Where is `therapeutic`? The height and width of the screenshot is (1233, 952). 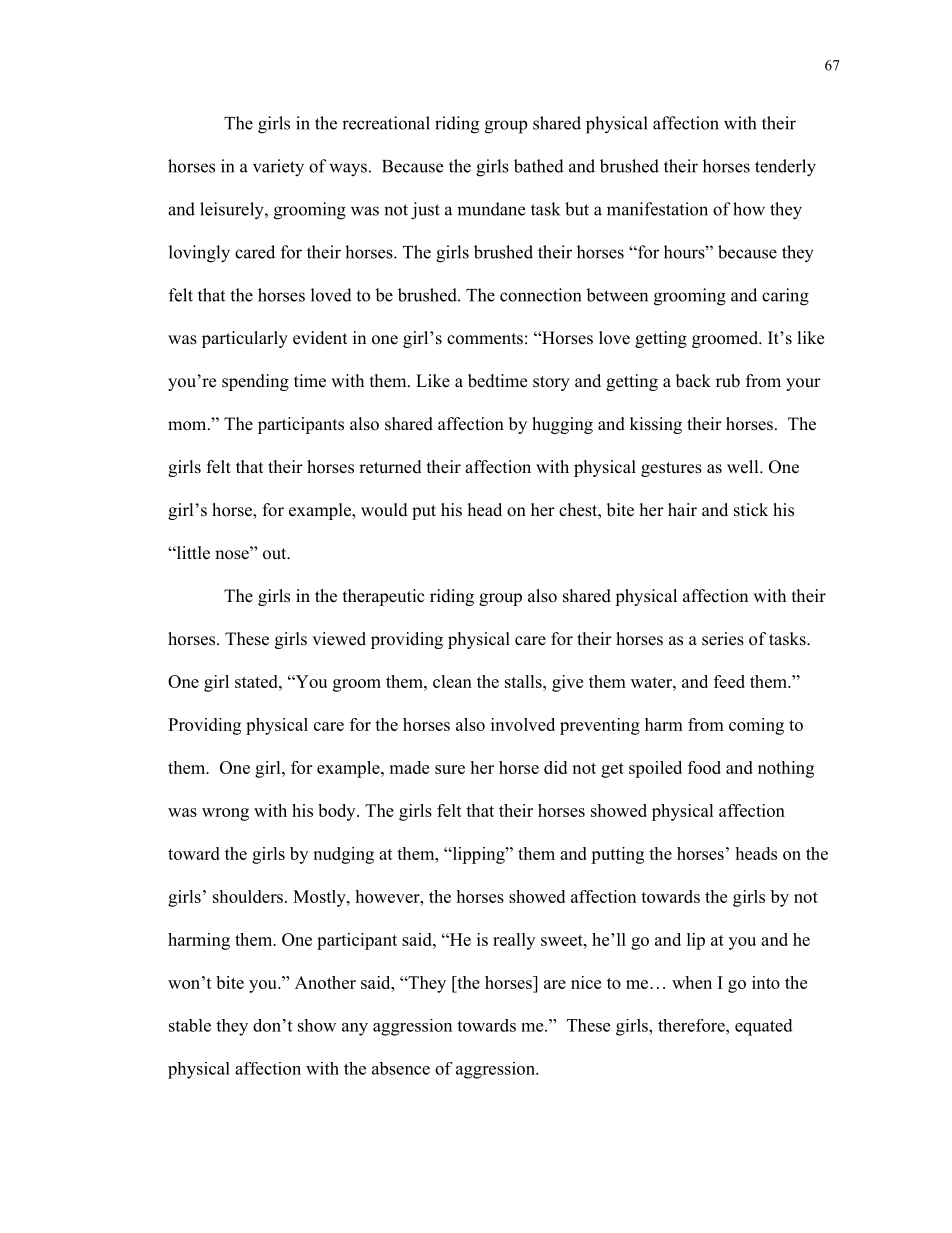 therapeutic is located at coordinates (384, 597).
